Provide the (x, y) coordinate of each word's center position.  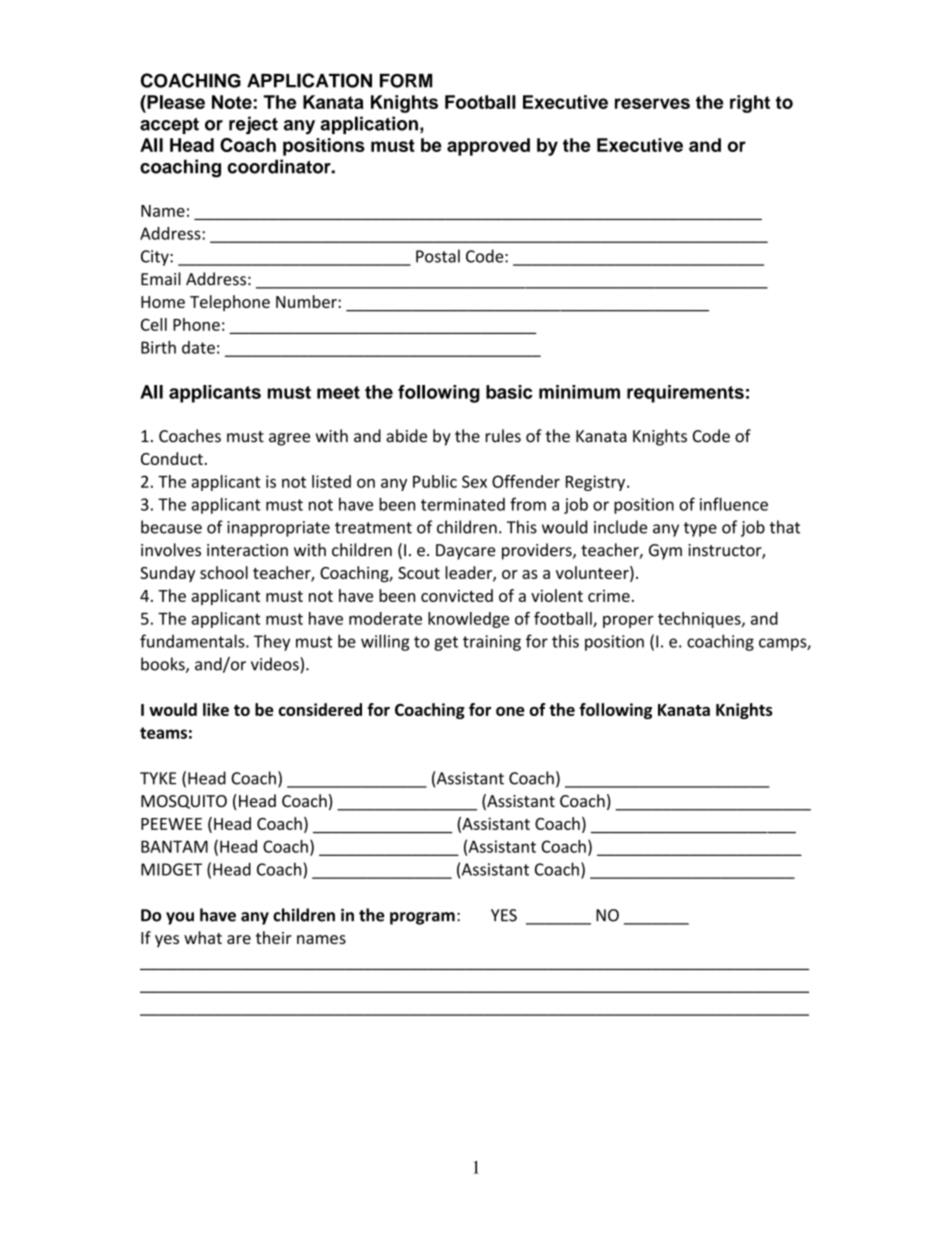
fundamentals (193, 641)
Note (232, 102)
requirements (685, 394)
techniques (700, 620)
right (750, 104)
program (422, 918)
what (203, 937)
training (492, 643)
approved (488, 147)
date (198, 347)
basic (509, 392)
